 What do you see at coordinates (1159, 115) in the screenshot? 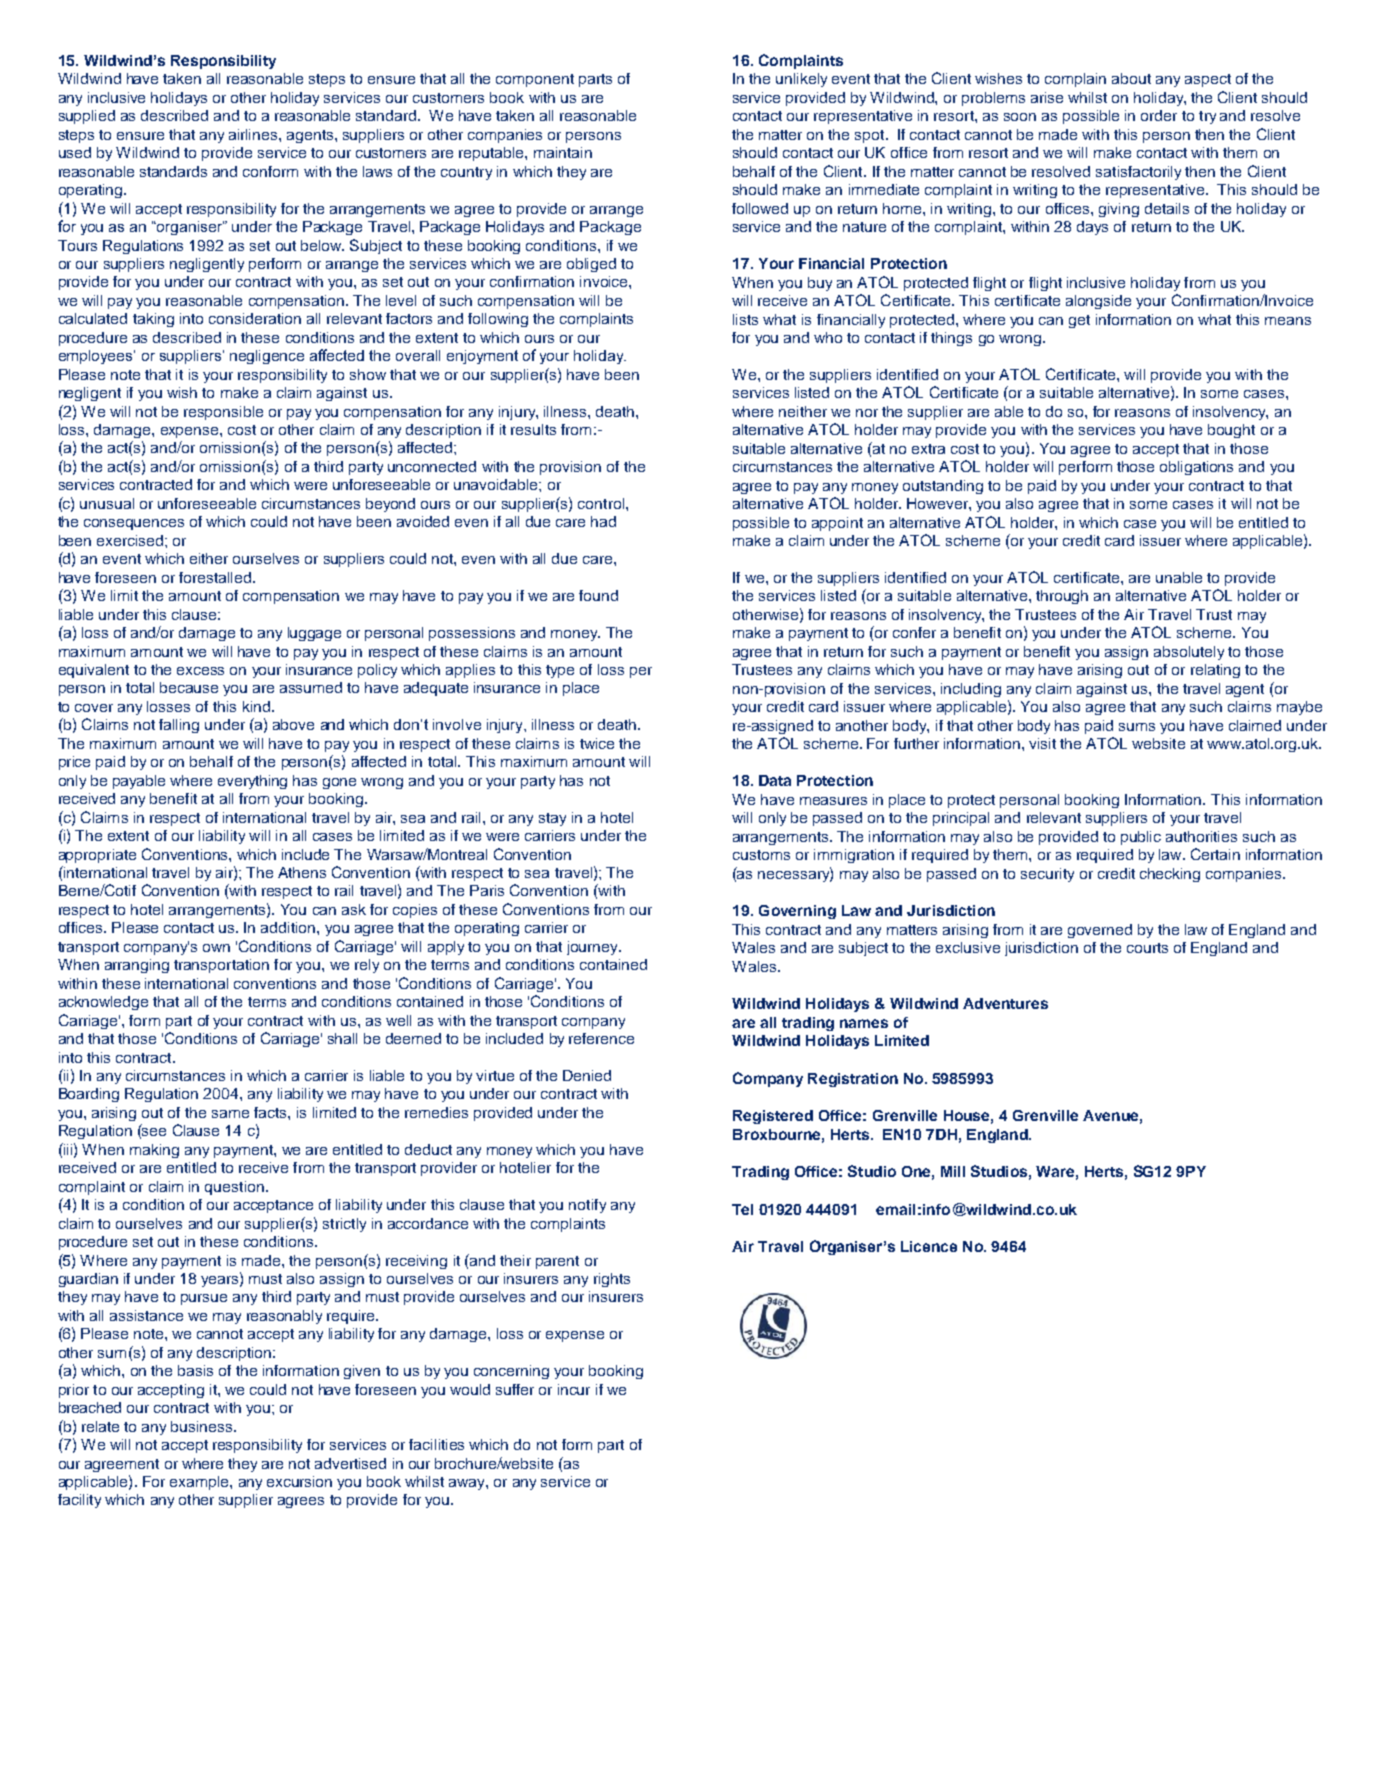
I see `order` at bounding box center [1159, 115].
